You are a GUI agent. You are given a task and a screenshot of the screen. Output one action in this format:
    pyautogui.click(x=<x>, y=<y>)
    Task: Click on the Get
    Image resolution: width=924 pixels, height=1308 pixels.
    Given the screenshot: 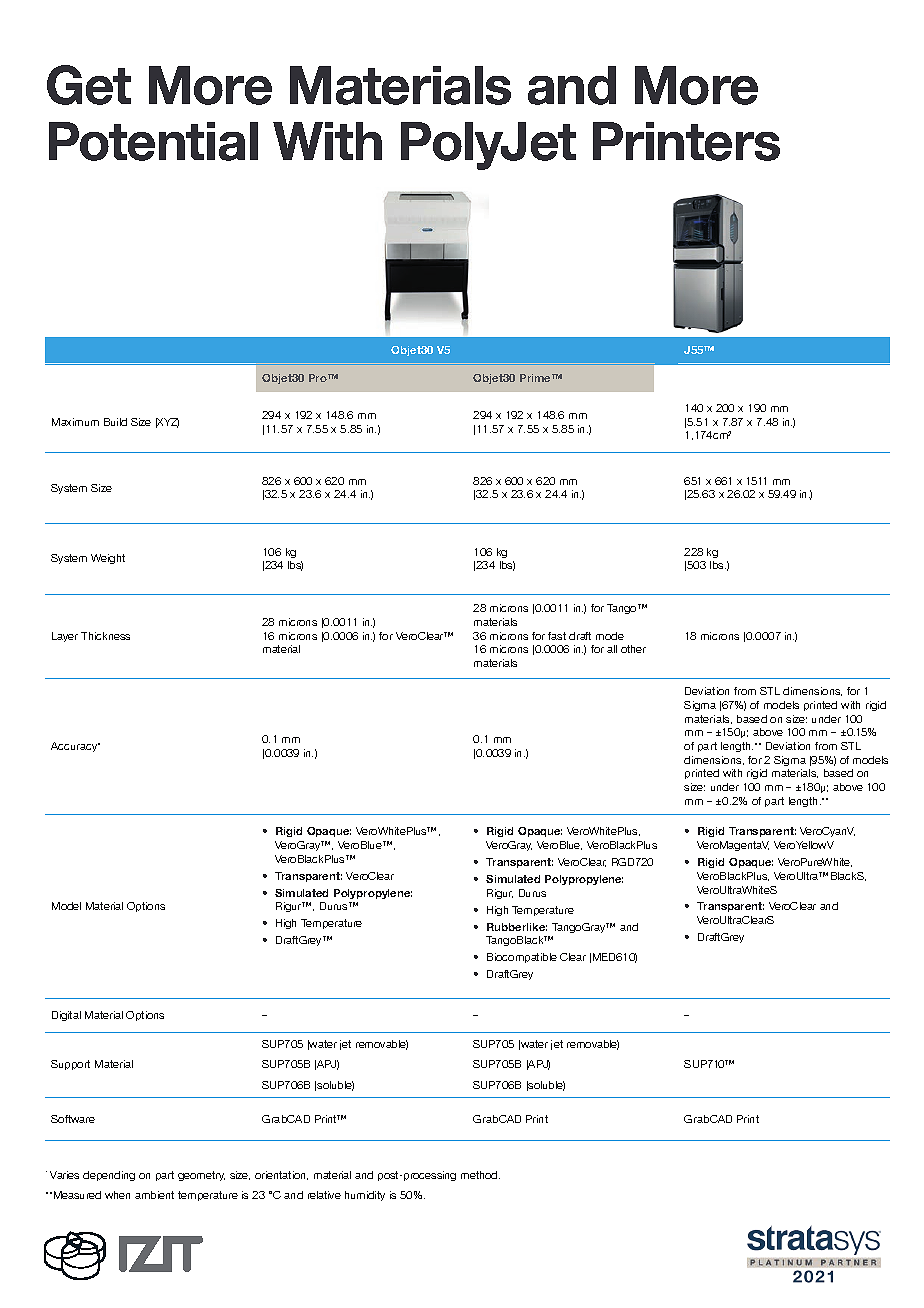 What is the action you would take?
    pyautogui.click(x=89, y=85)
